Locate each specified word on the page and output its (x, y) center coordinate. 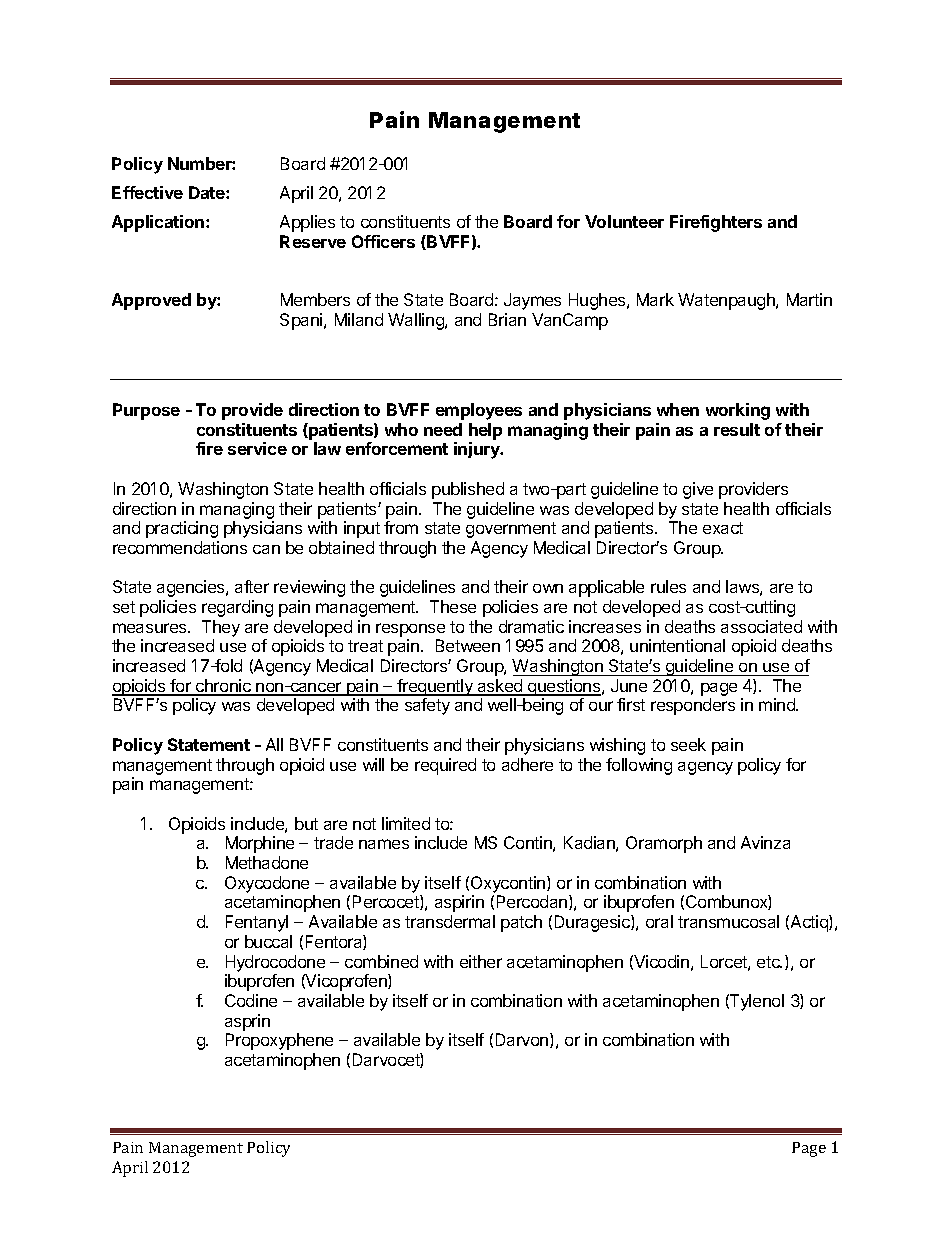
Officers (383, 241)
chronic (223, 687)
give (698, 490)
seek (688, 744)
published (468, 490)
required (445, 766)
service (257, 448)
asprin (247, 1022)
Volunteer (624, 221)
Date (208, 192)
